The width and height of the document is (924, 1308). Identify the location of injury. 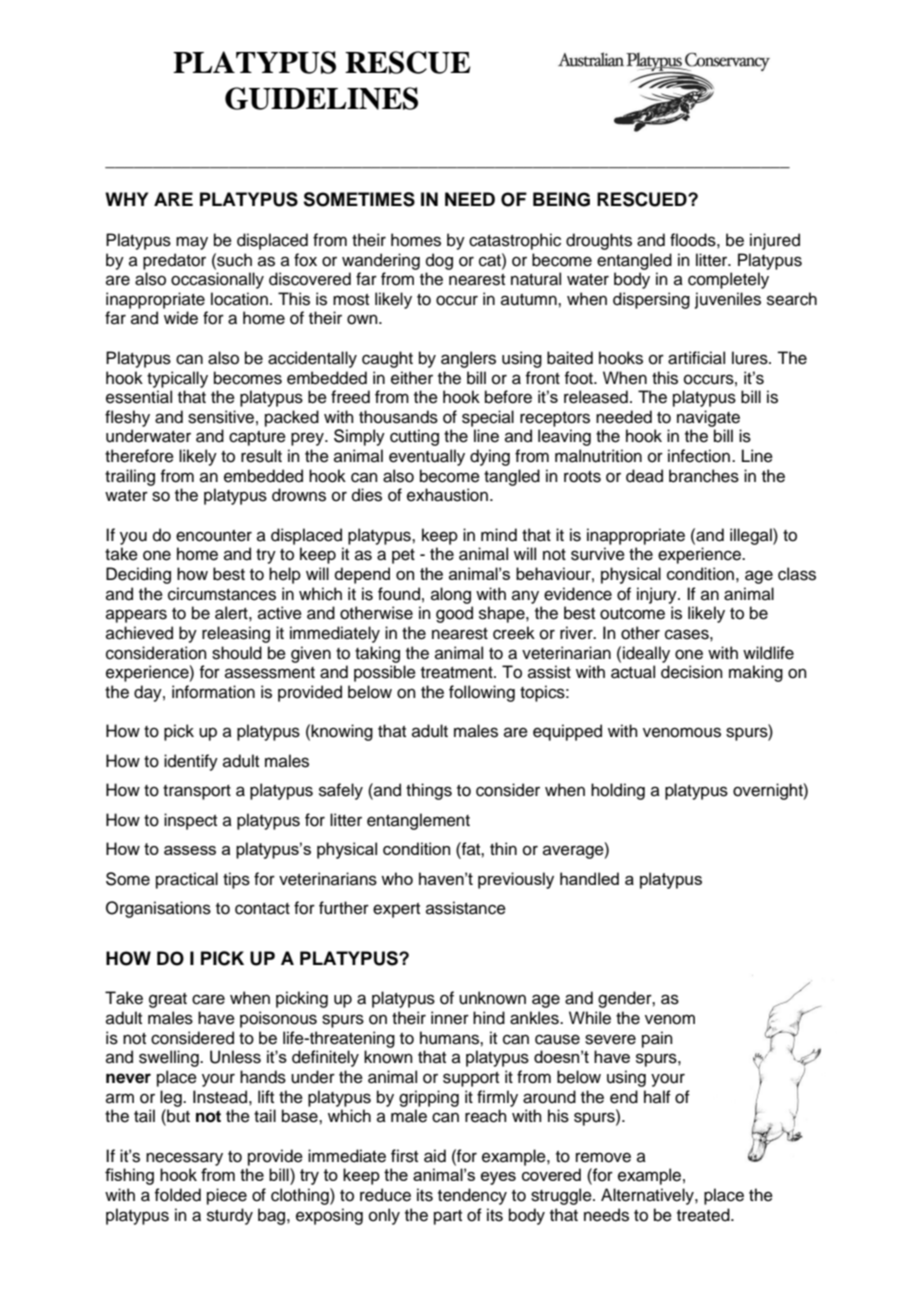
(658, 595).
